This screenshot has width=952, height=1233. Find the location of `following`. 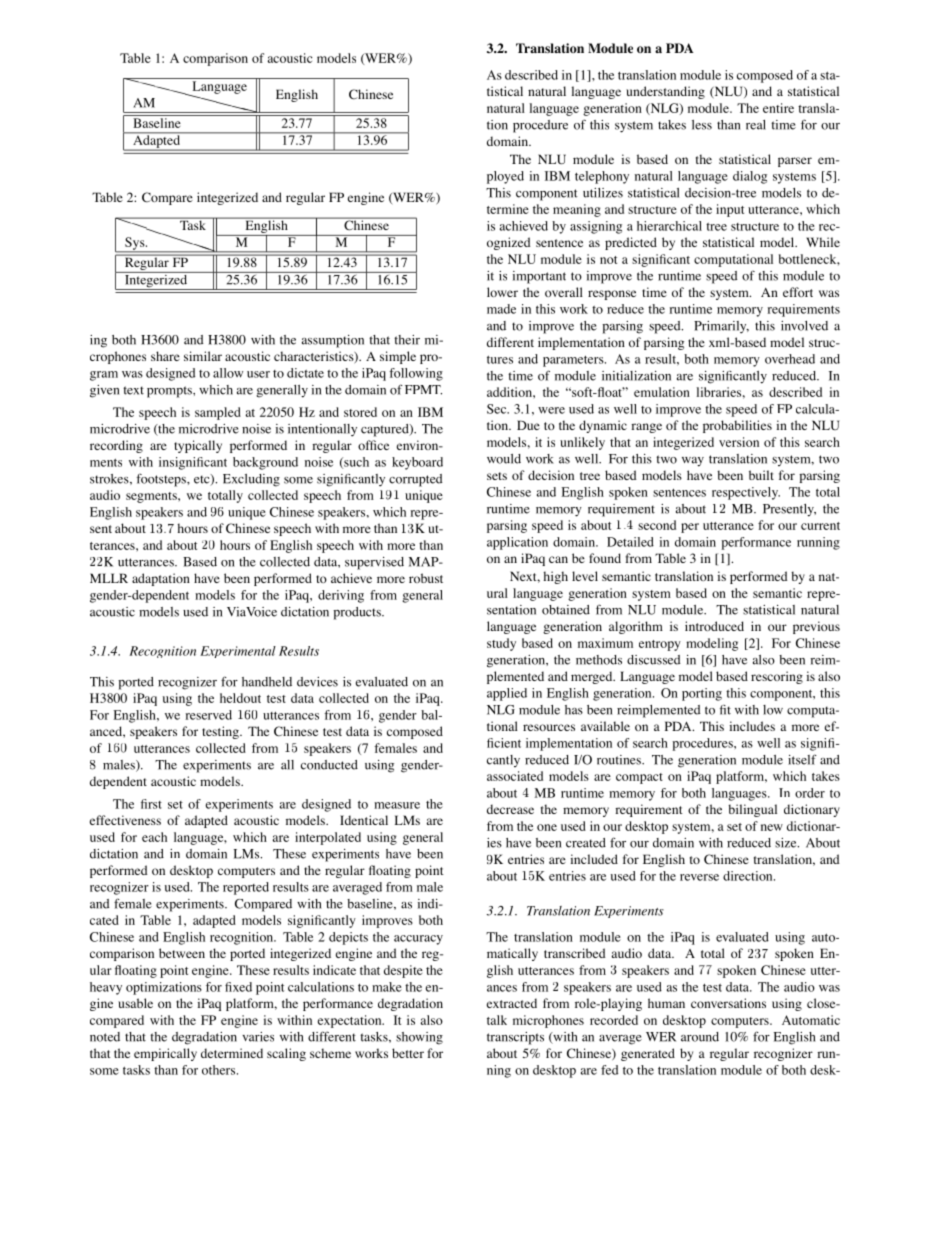

following is located at coordinates (416, 374).
